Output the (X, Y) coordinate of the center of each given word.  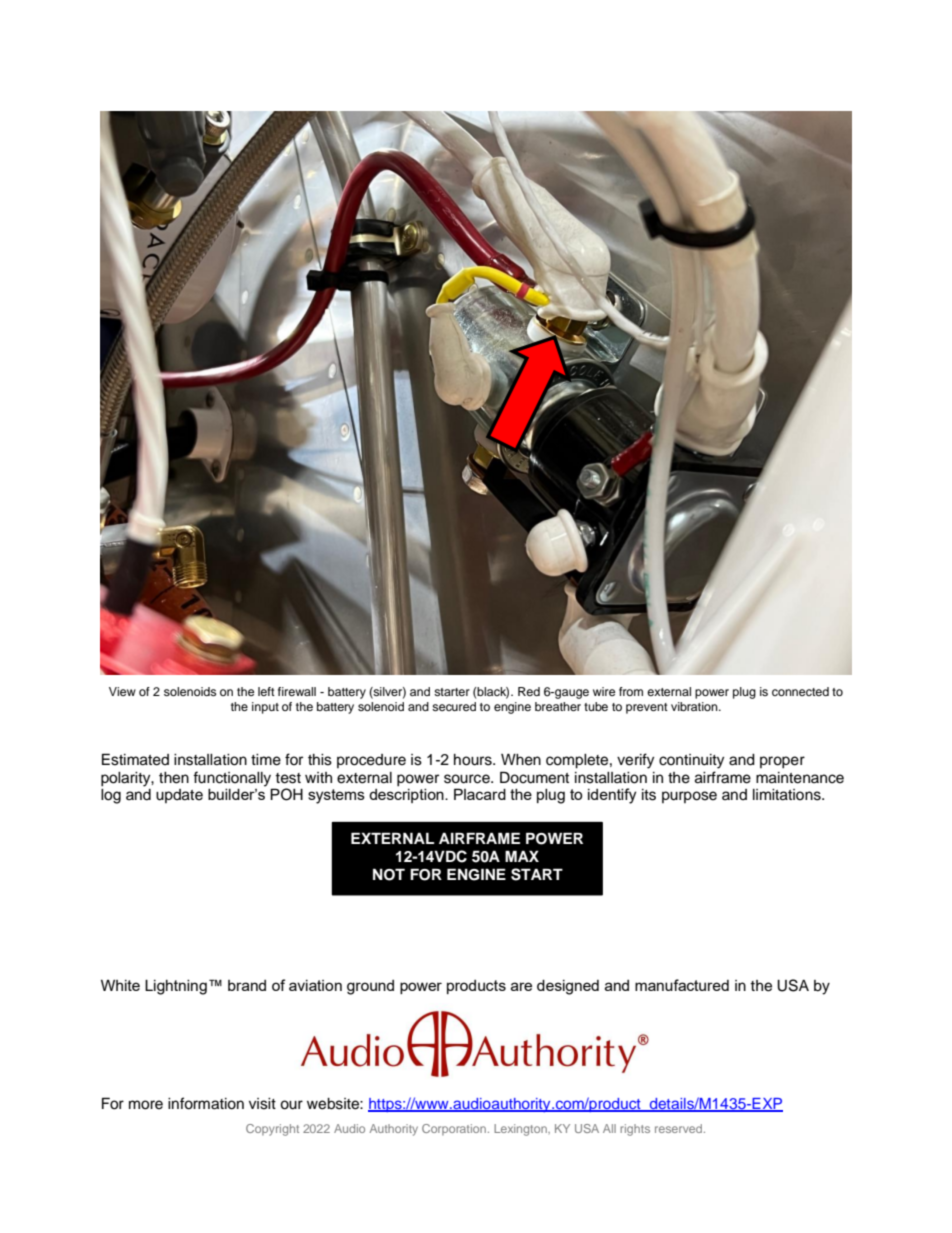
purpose (689, 797)
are (521, 986)
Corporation (454, 1129)
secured (454, 706)
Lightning (176, 987)
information (206, 1103)
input (265, 708)
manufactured (682, 985)
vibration (695, 706)
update (179, 796)
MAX (522, 856)
